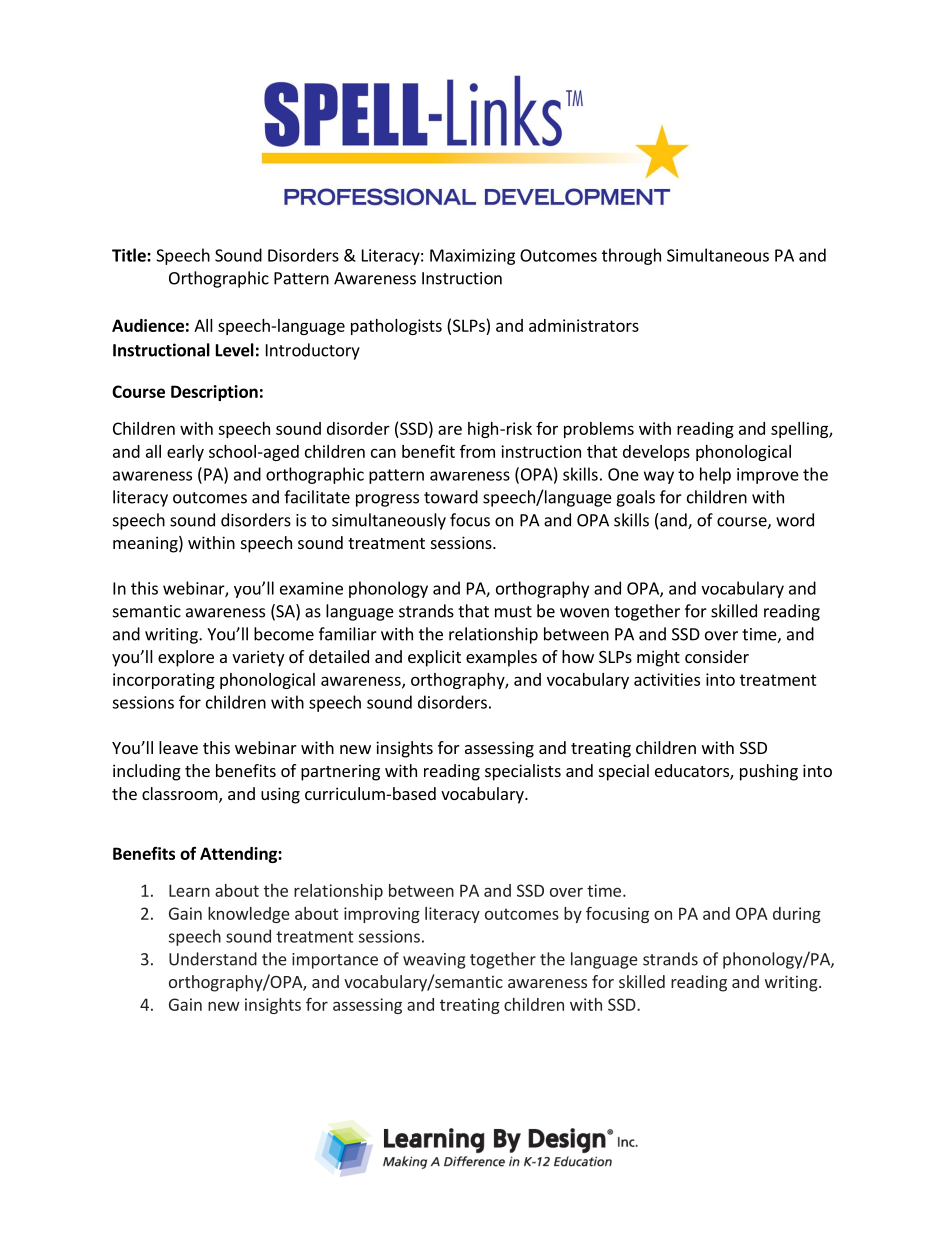 The width and height of the screenshot is (952, 1233). Describe the element at coordinates (797, 915) in the screenshot. I see `during` at that location.
